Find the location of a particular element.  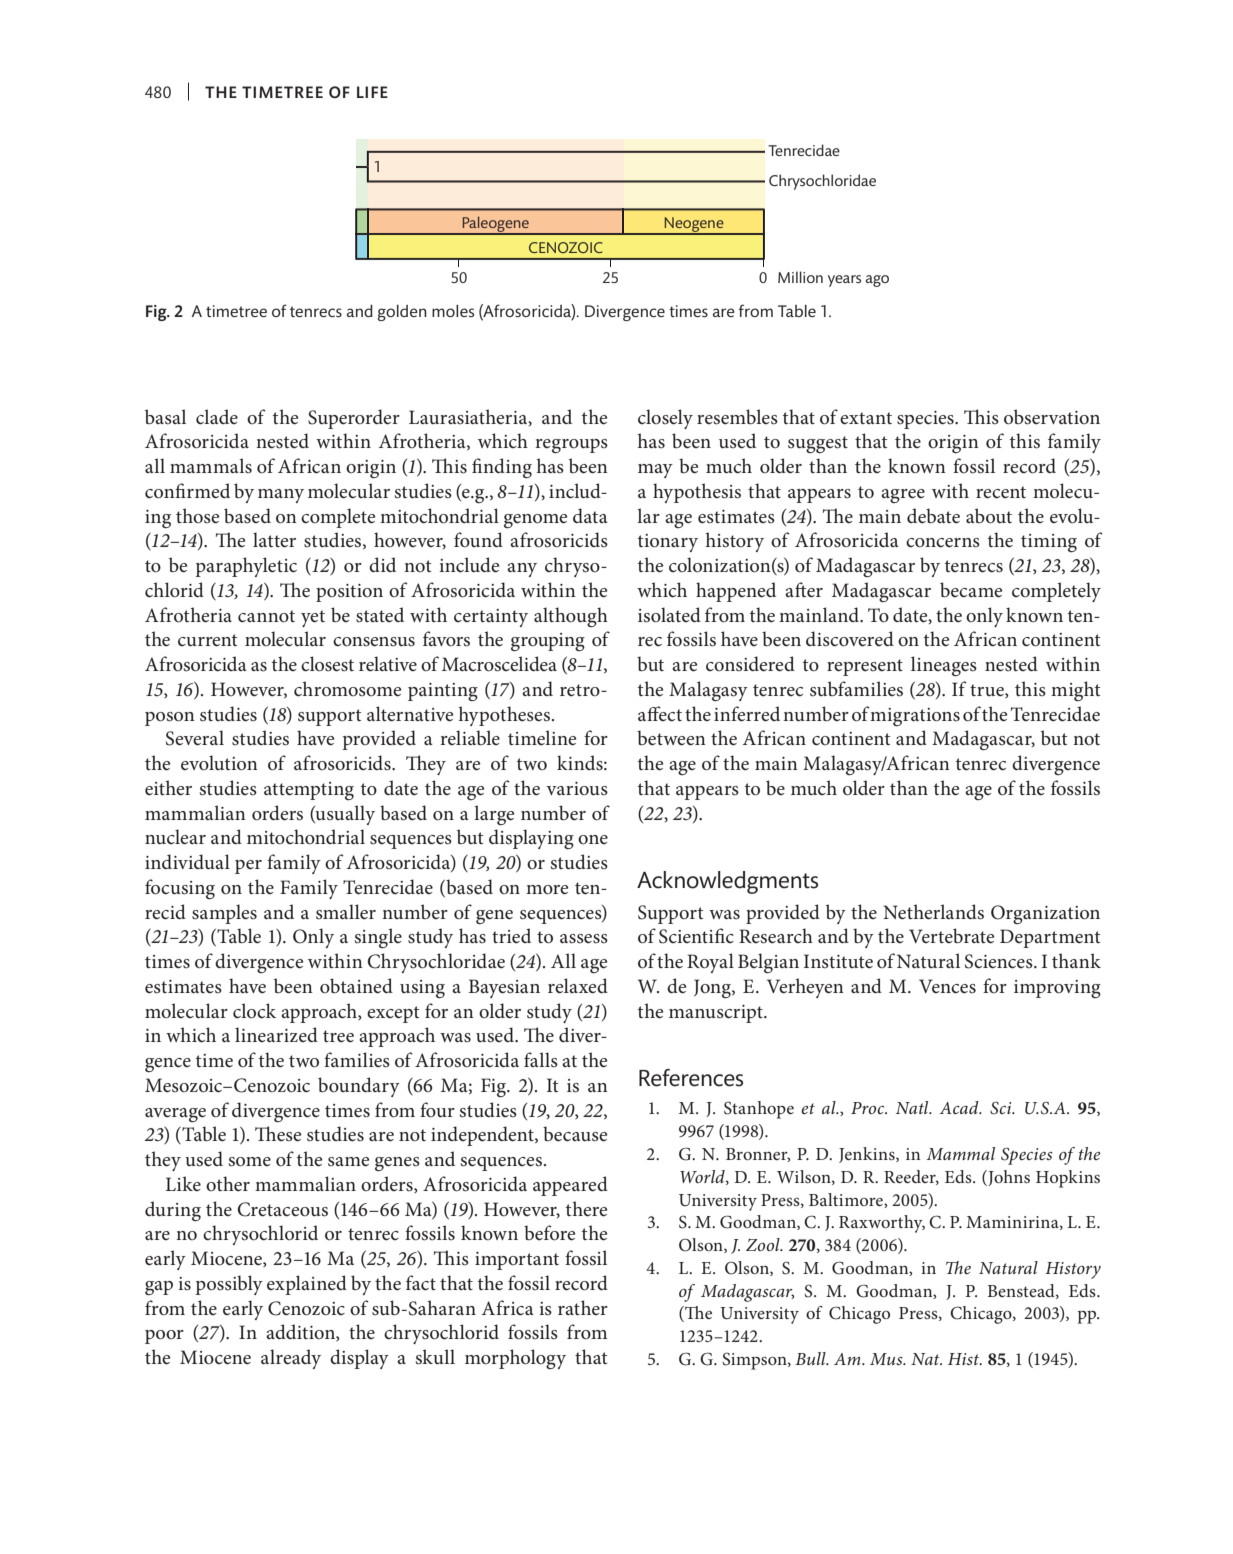

Sciences is located at coordinates (1000, 961).
